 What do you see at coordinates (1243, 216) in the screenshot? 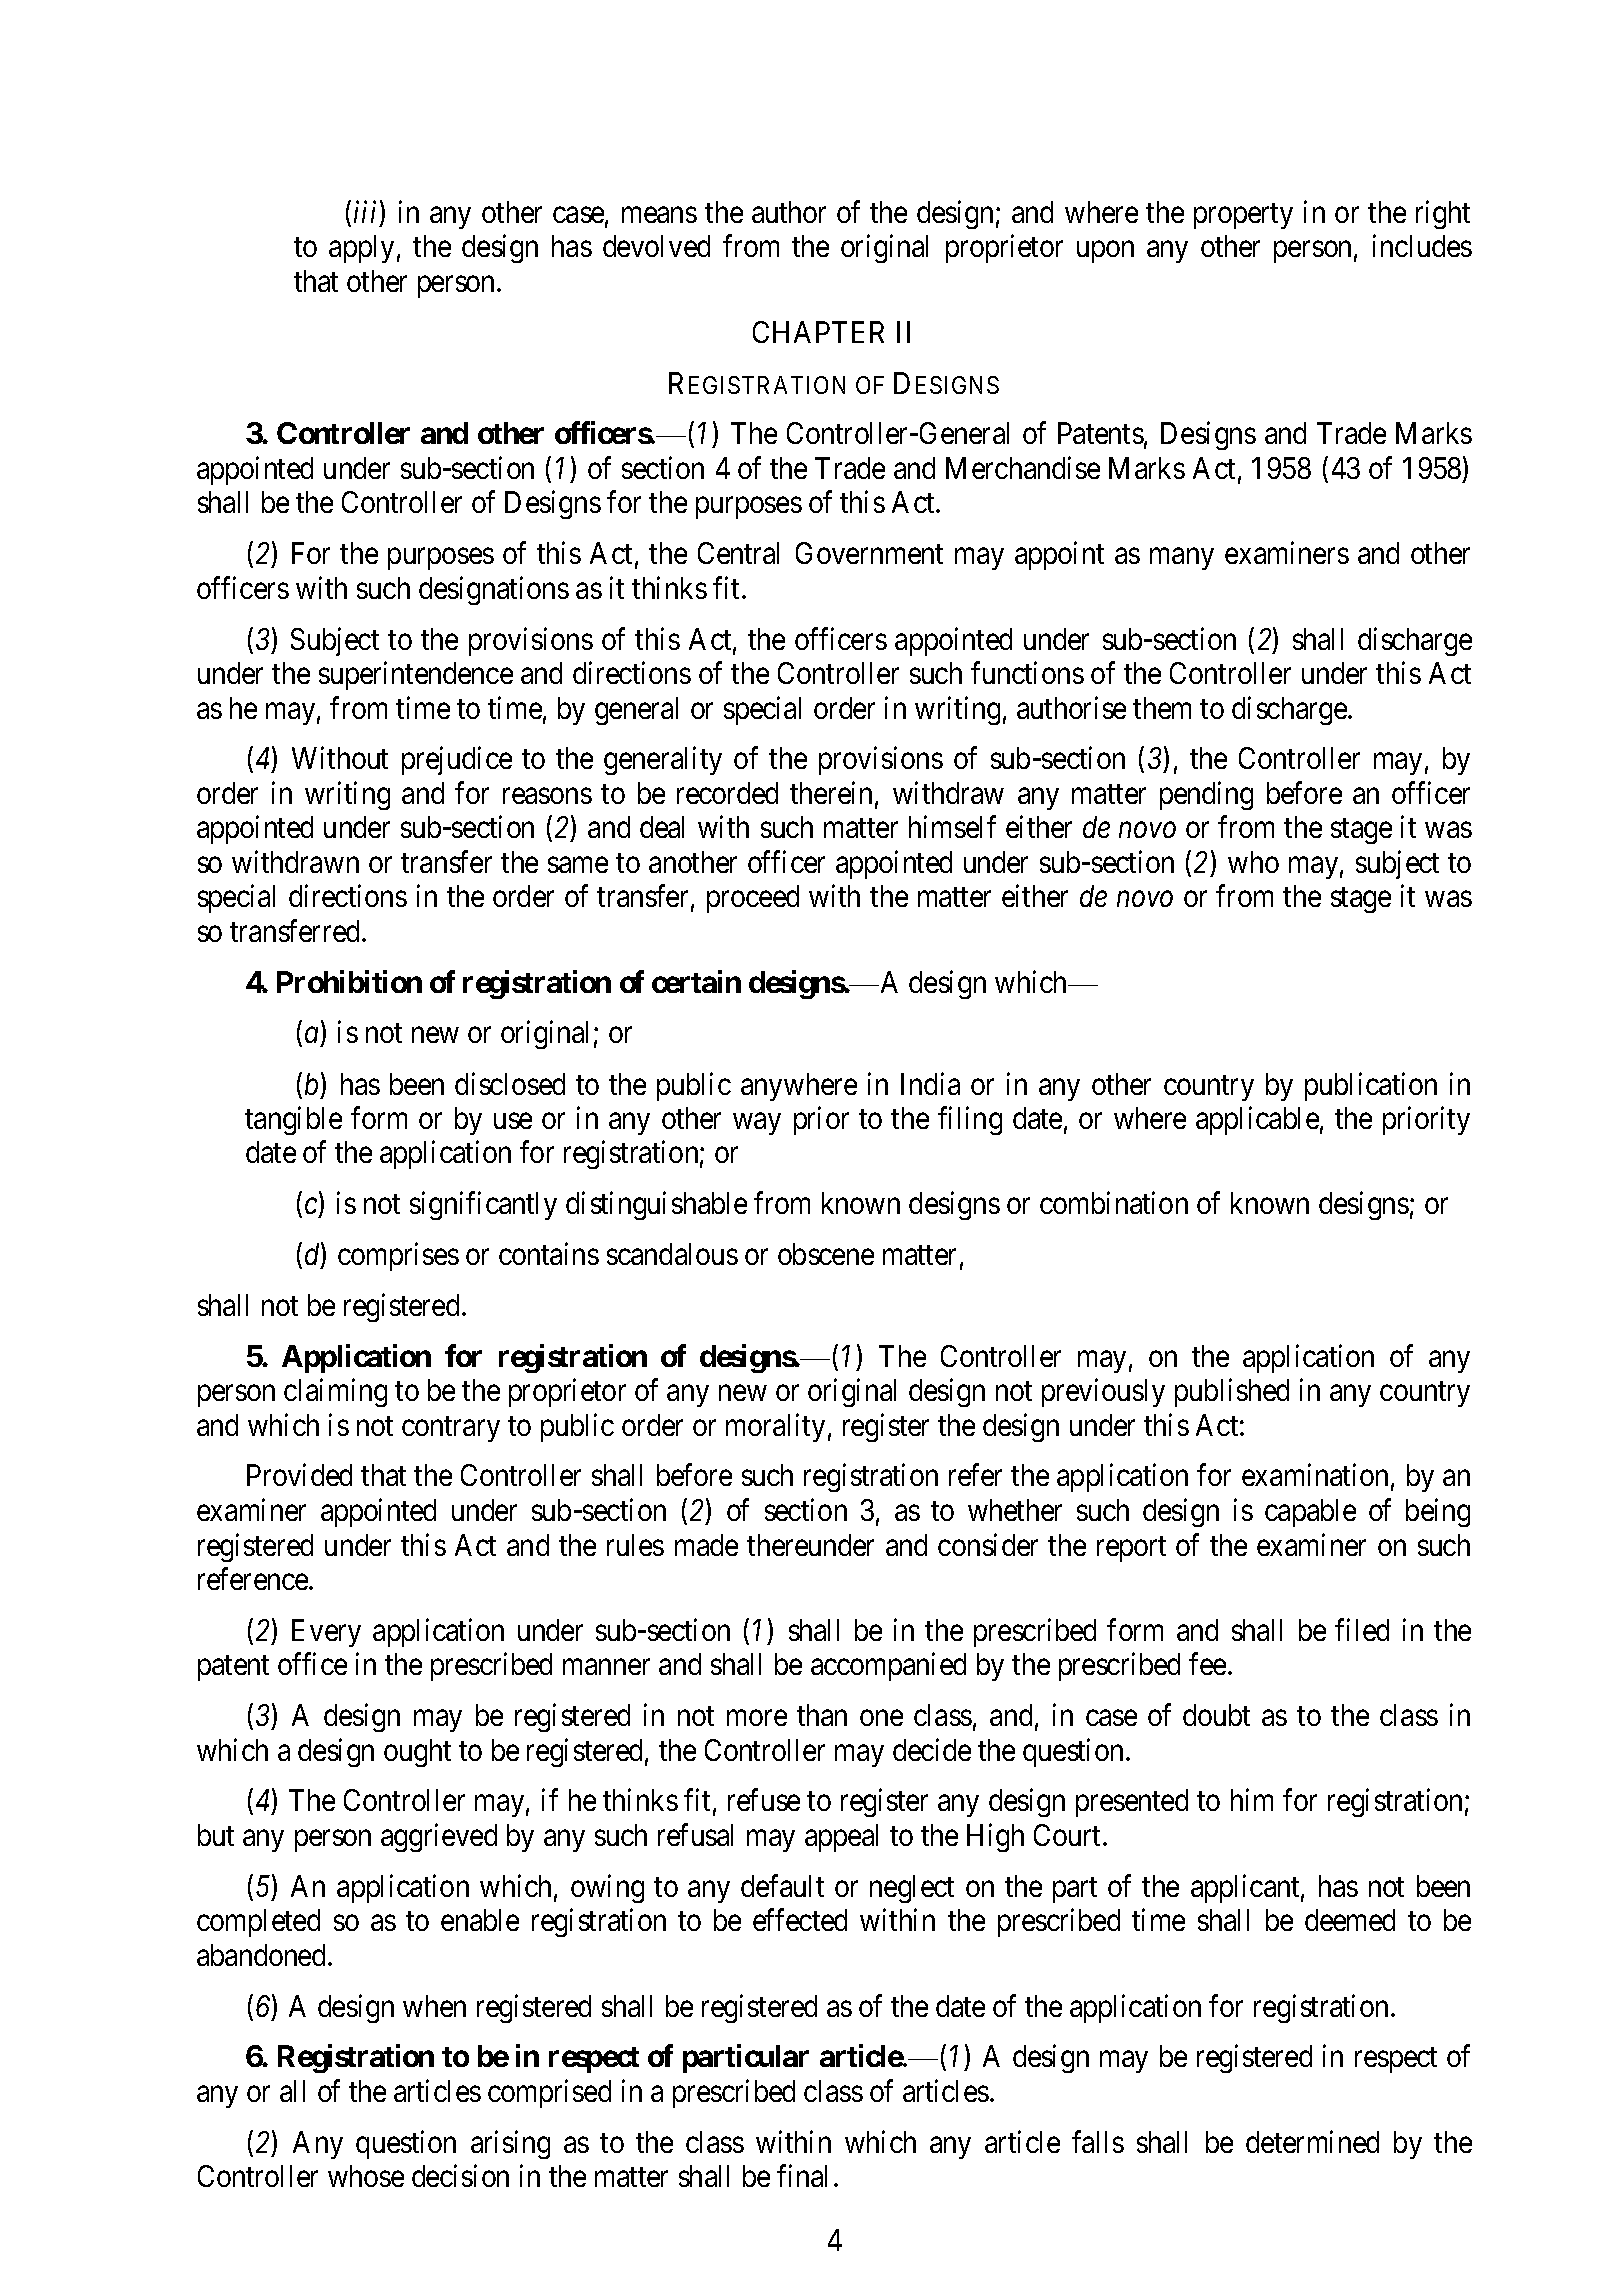
I see `property` at bounding box center [1243, 216].
